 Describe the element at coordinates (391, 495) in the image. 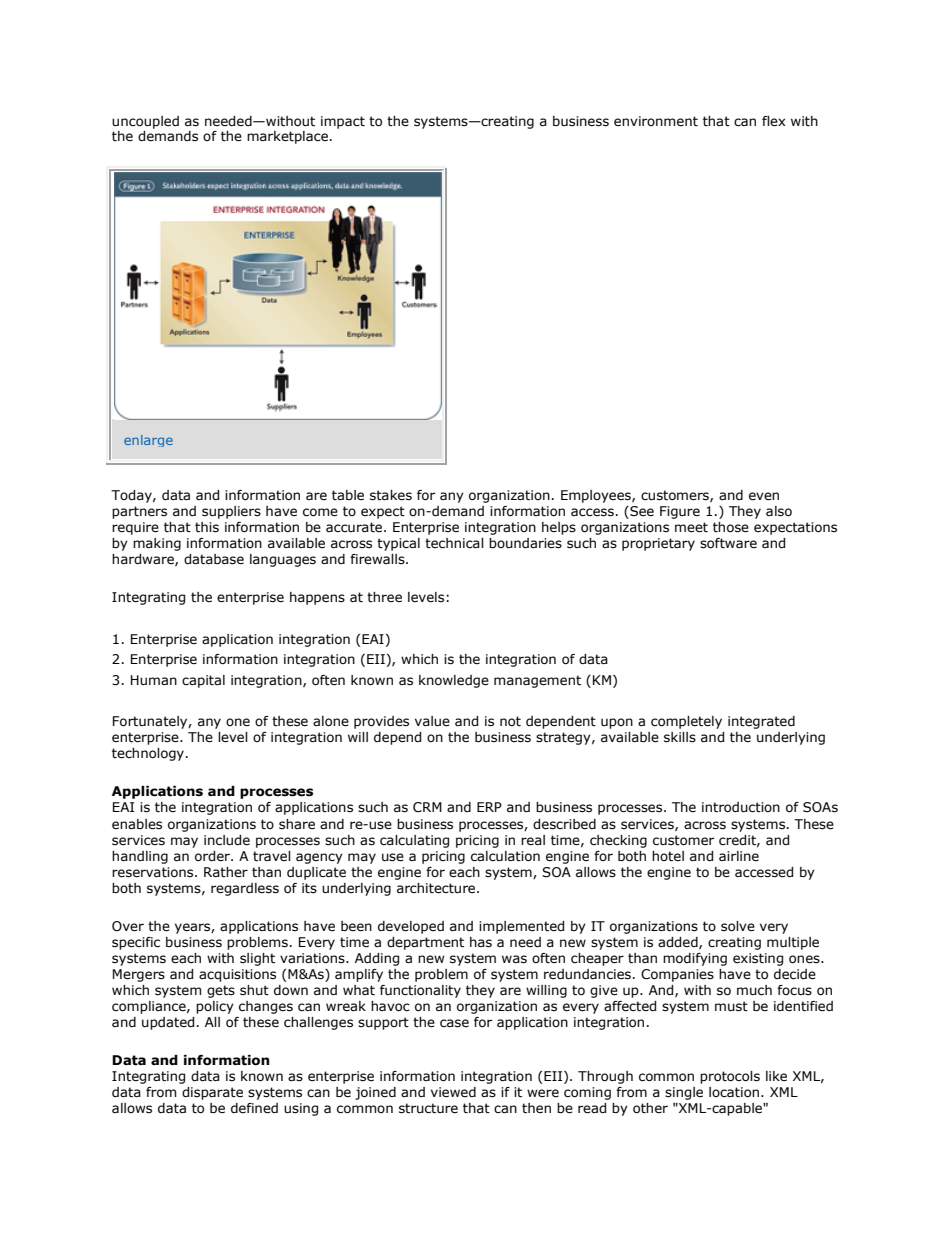

I see `stakes` at that location.
